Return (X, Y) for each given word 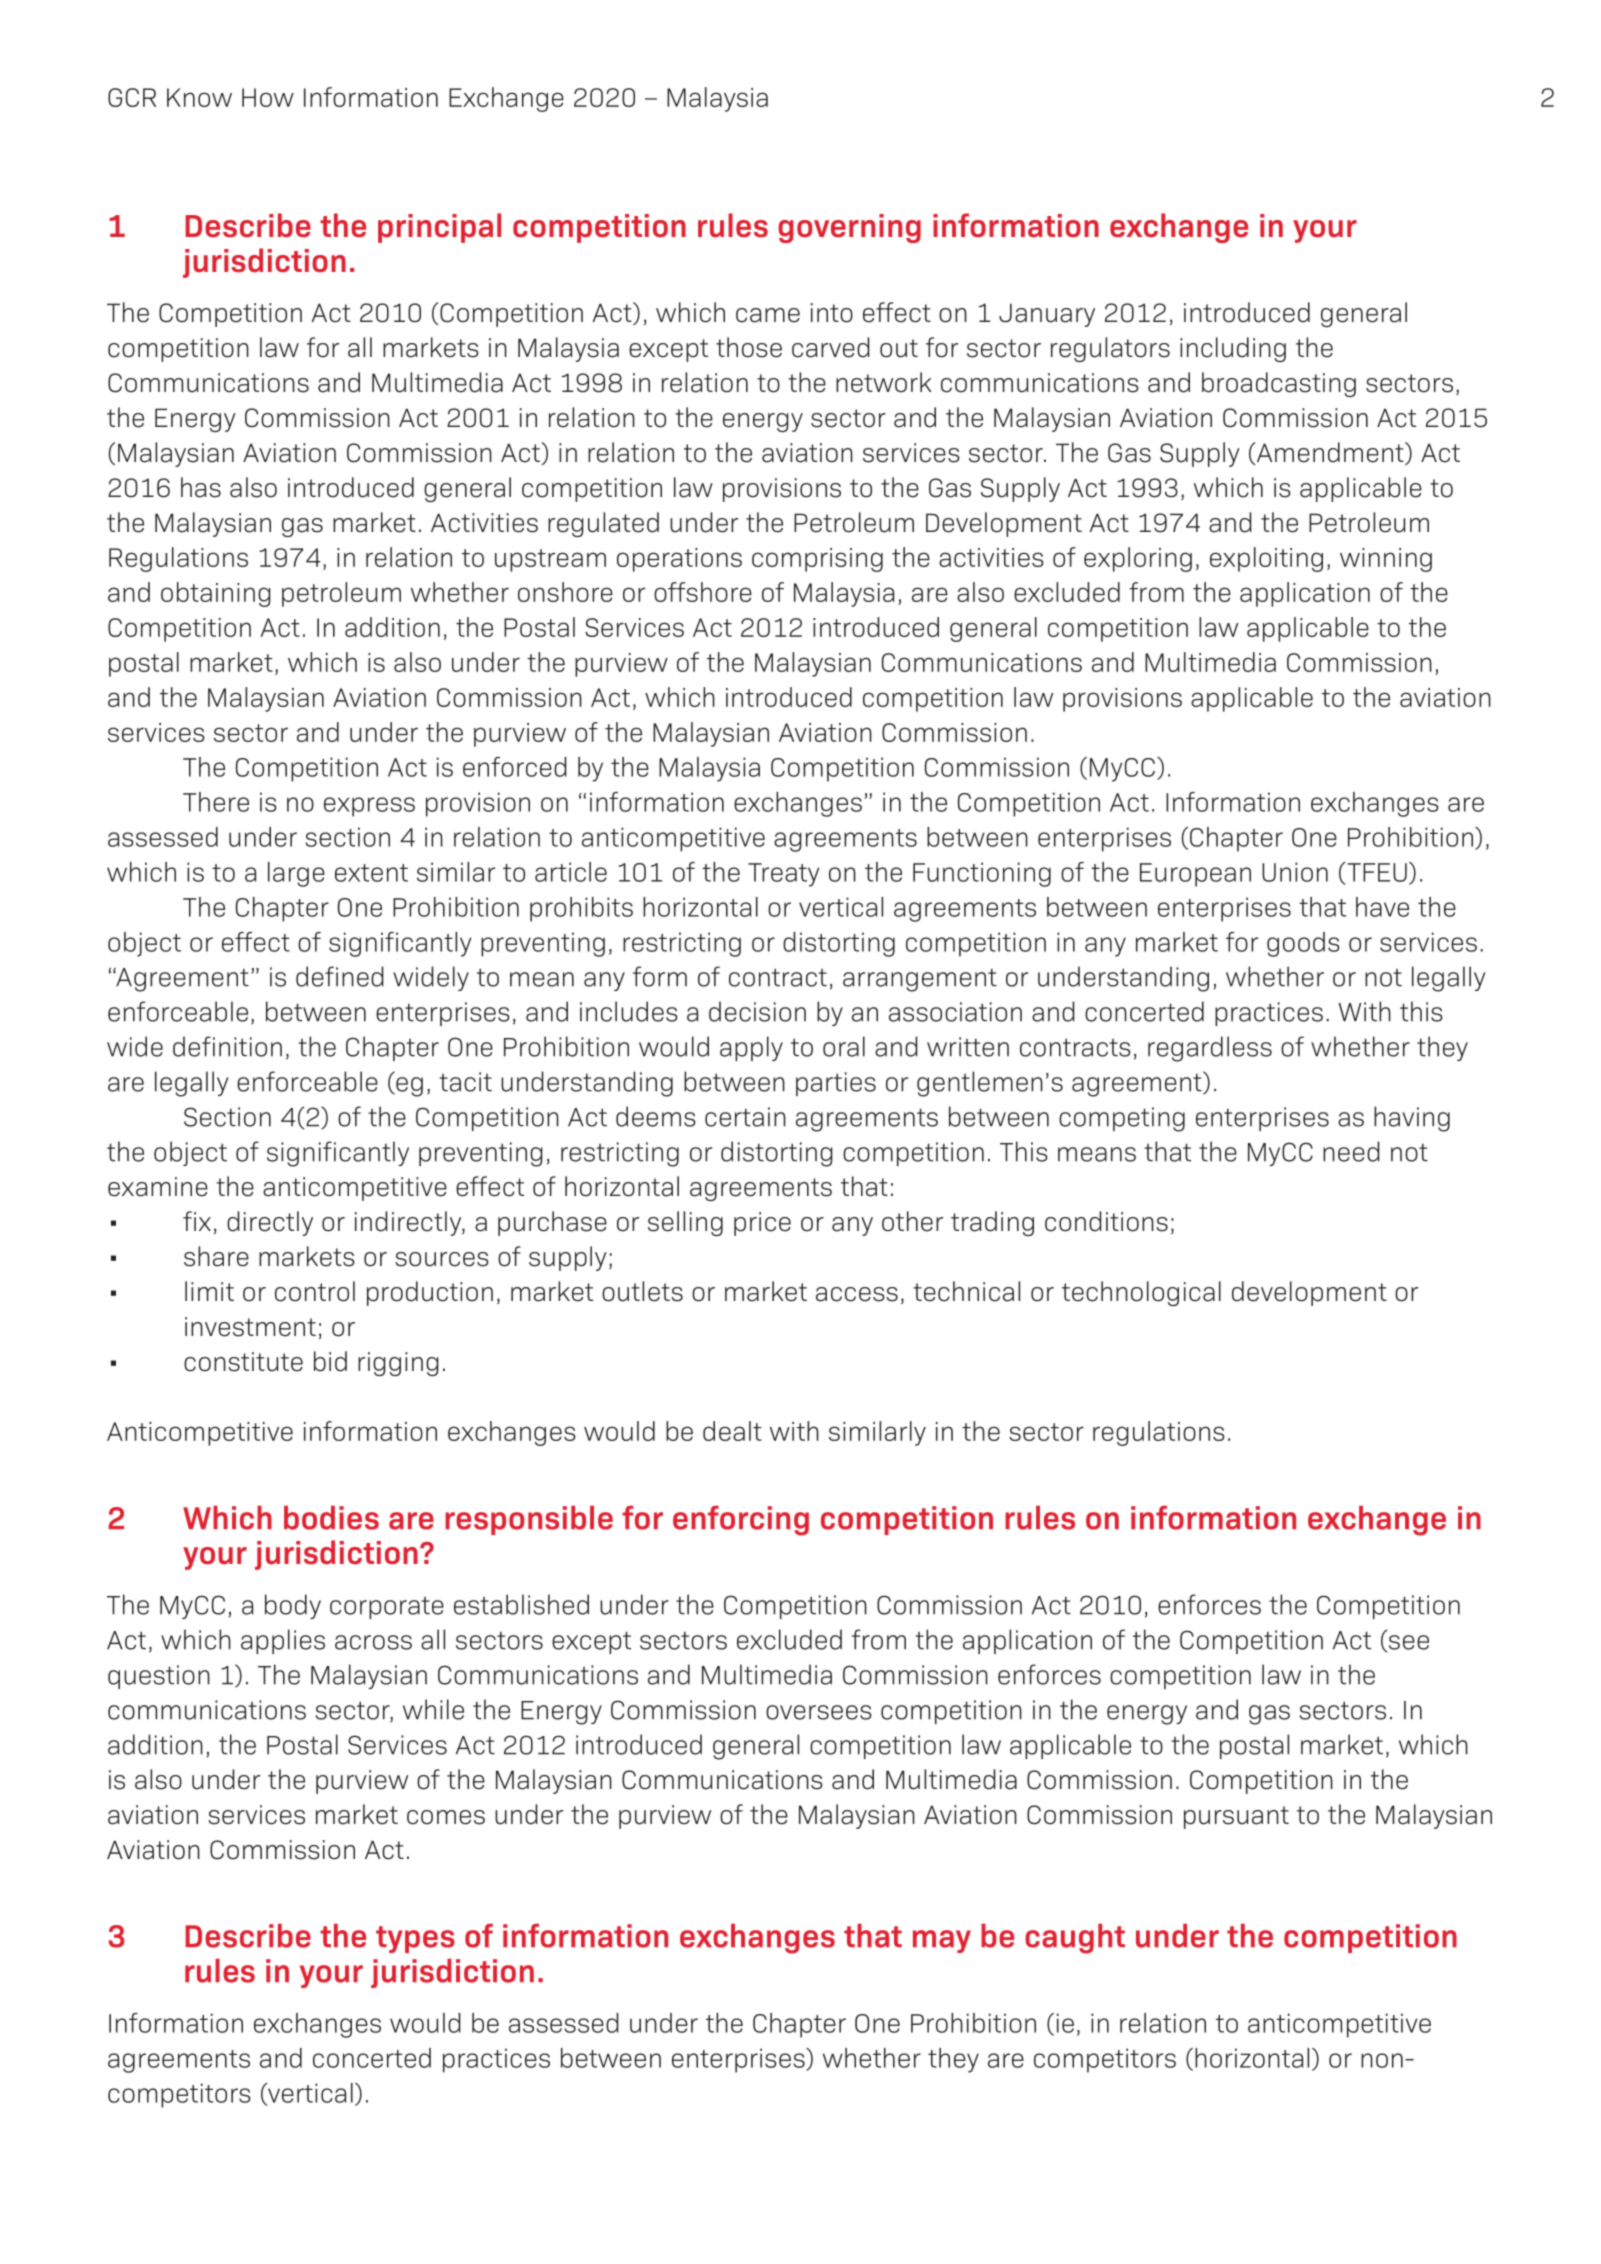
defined (340, 976)
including (1233, 349)
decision (757, 1011)
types (415, 1939)
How (268, 97)
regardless (1210, 1049)
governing (849, 228)
